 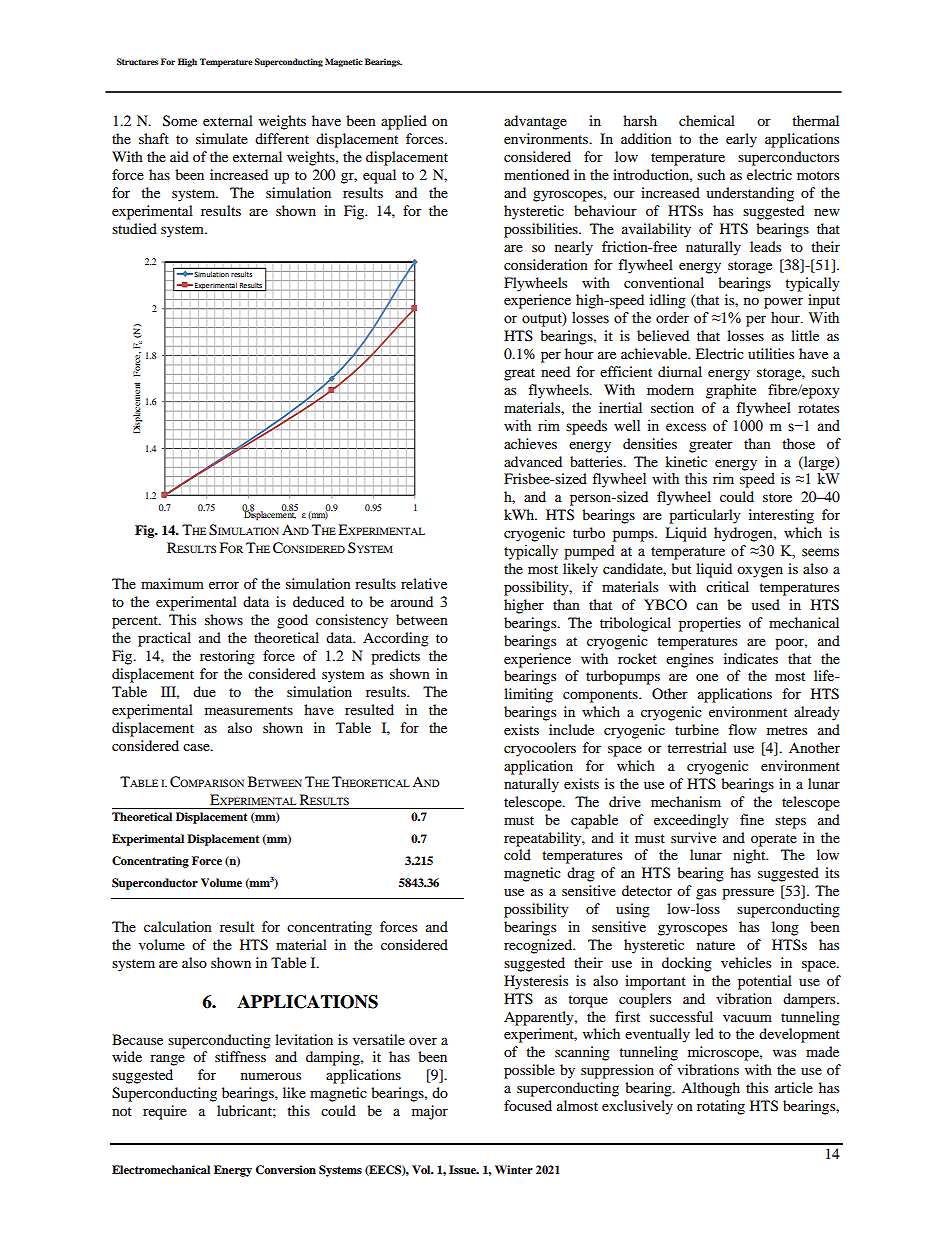 What do you see at coordinates (707, 120) in the screenshot?
I see `chemical` at bounding box center [707, 120].
